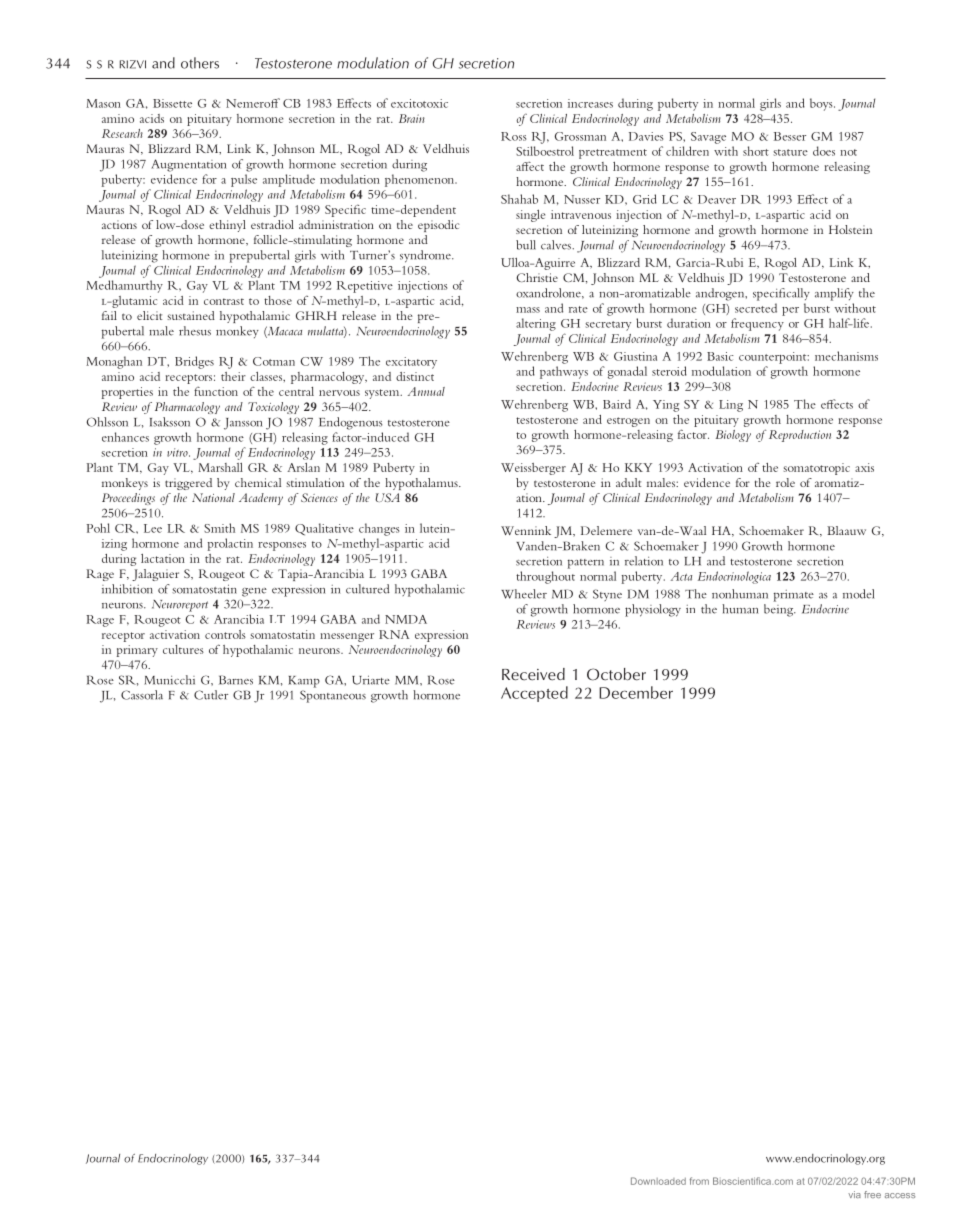  Describe the element at coordinates (422, 484) in the screenshot. I see `hypothalamus` at that location.
